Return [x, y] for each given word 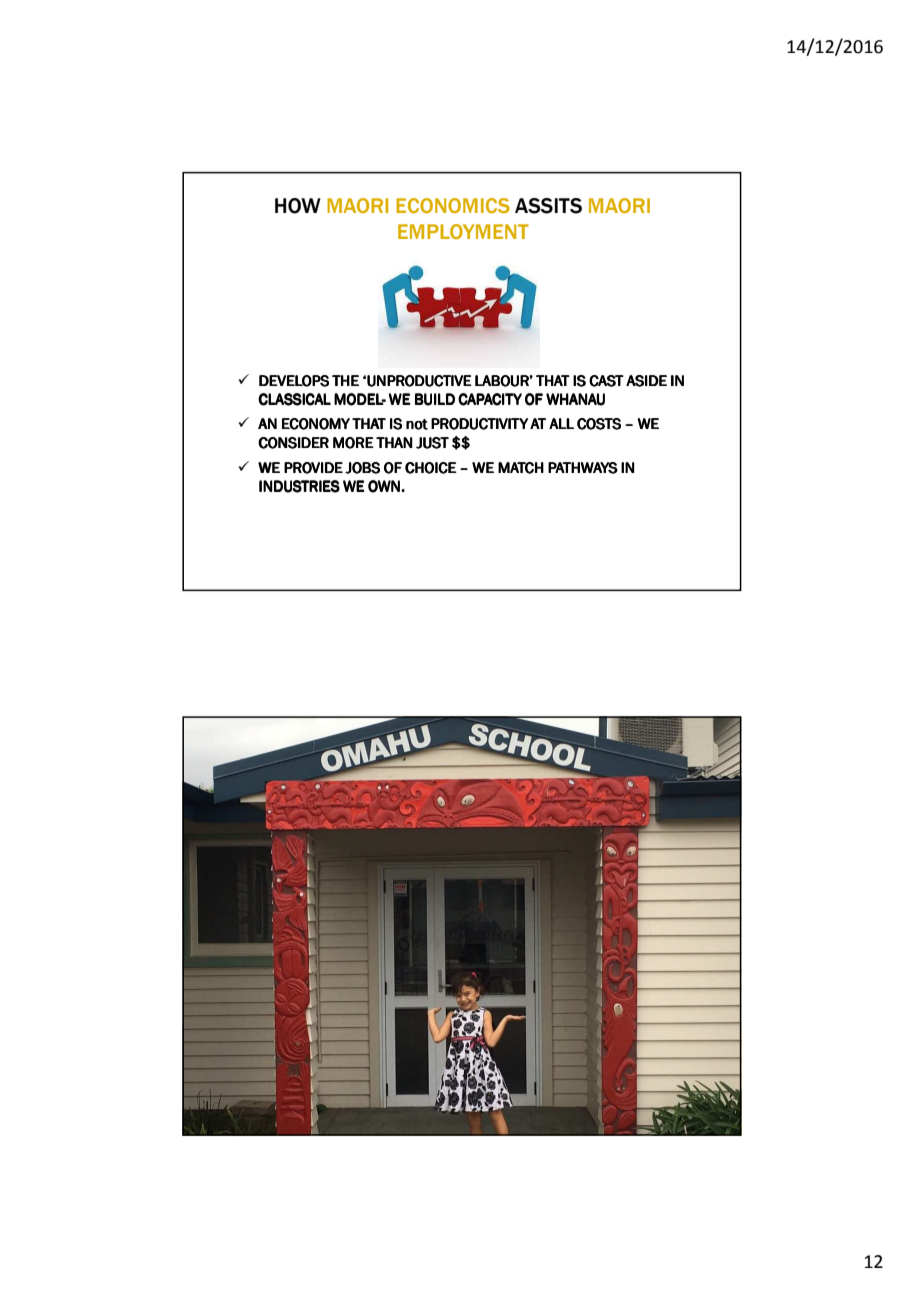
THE [345, 380]
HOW [298, 206]
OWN [384, 486]
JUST [432, 443]
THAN [394, 442]
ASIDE [646, 381]
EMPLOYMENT [463, 231]
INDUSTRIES [299, 486]
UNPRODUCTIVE [419, 381]
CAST [606, 381]
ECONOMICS [453, 205]
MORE [353, 443]
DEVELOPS [294, 381]
